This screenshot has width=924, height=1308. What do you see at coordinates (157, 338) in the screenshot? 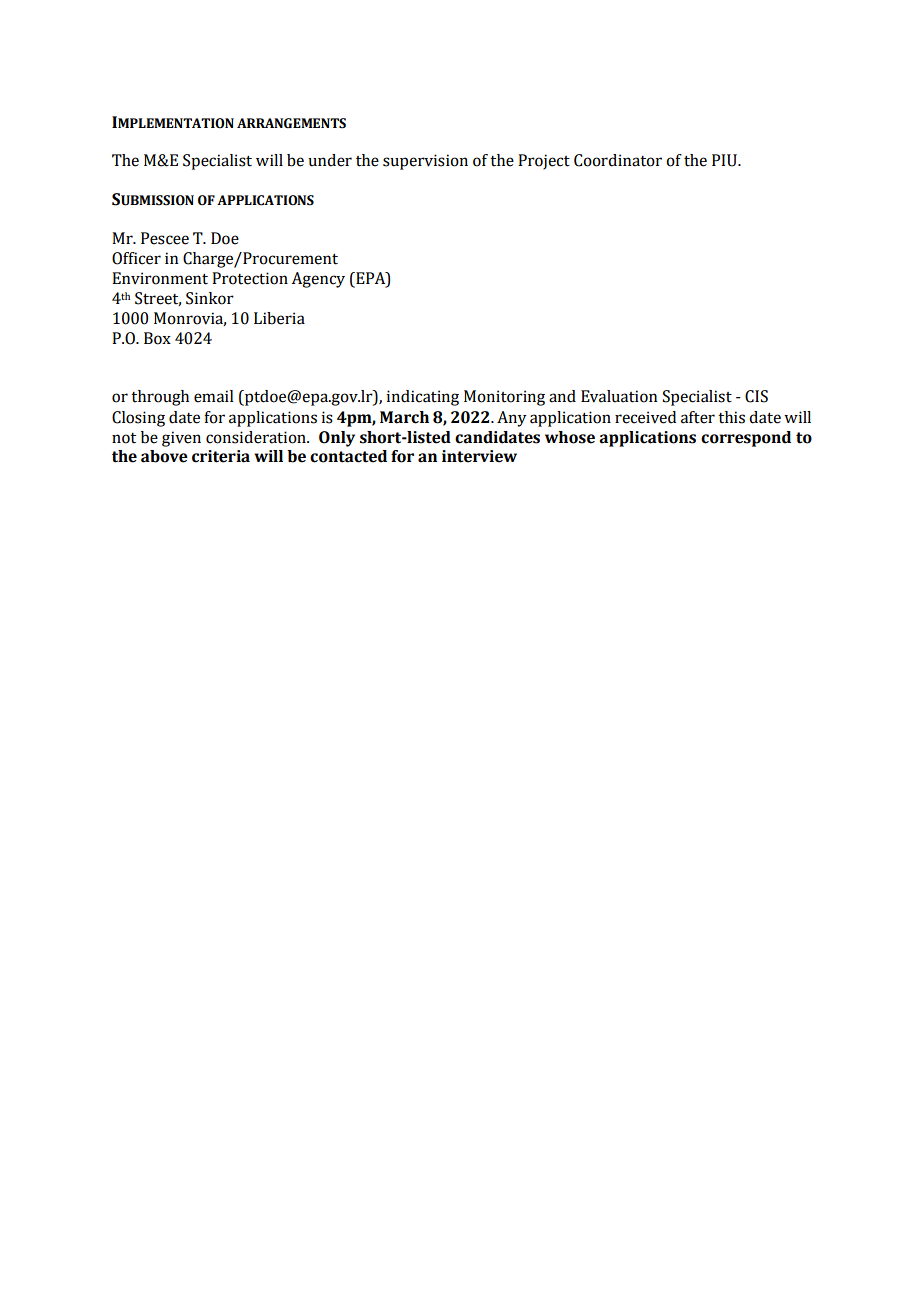
I see `Box` at bounding box center [157, 338].
